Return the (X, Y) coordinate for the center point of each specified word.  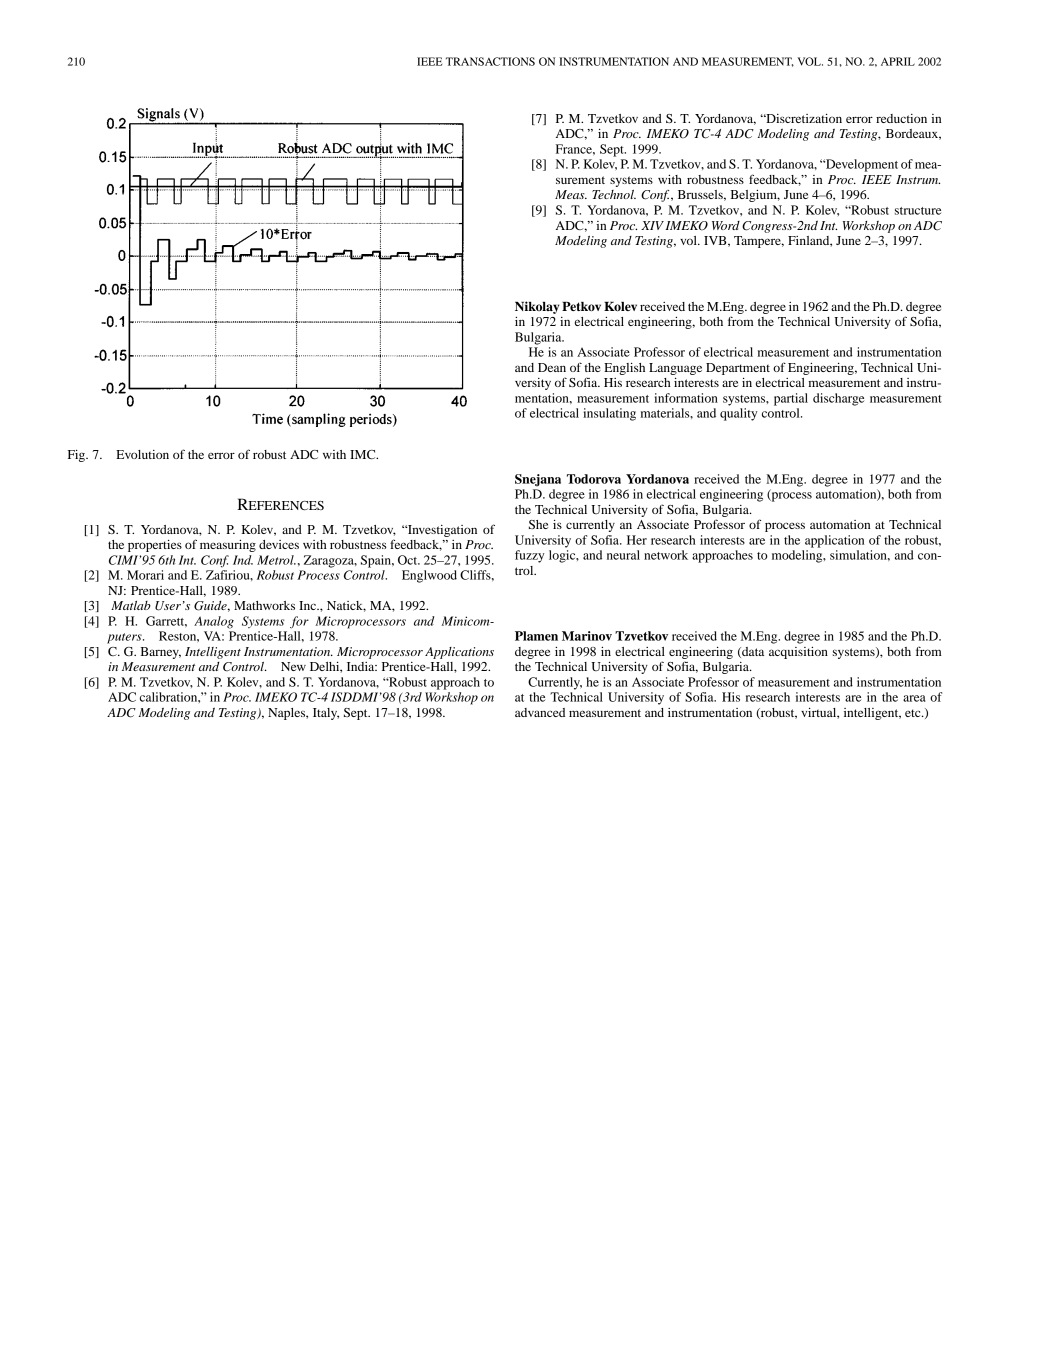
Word (726, 225)
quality (738, 414)
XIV (652, 225)
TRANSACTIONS (490, 61)
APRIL (898, 61)
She (538, 524)
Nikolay (537, 307)
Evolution (142, 454)
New (293, 666)
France (575, 149)
